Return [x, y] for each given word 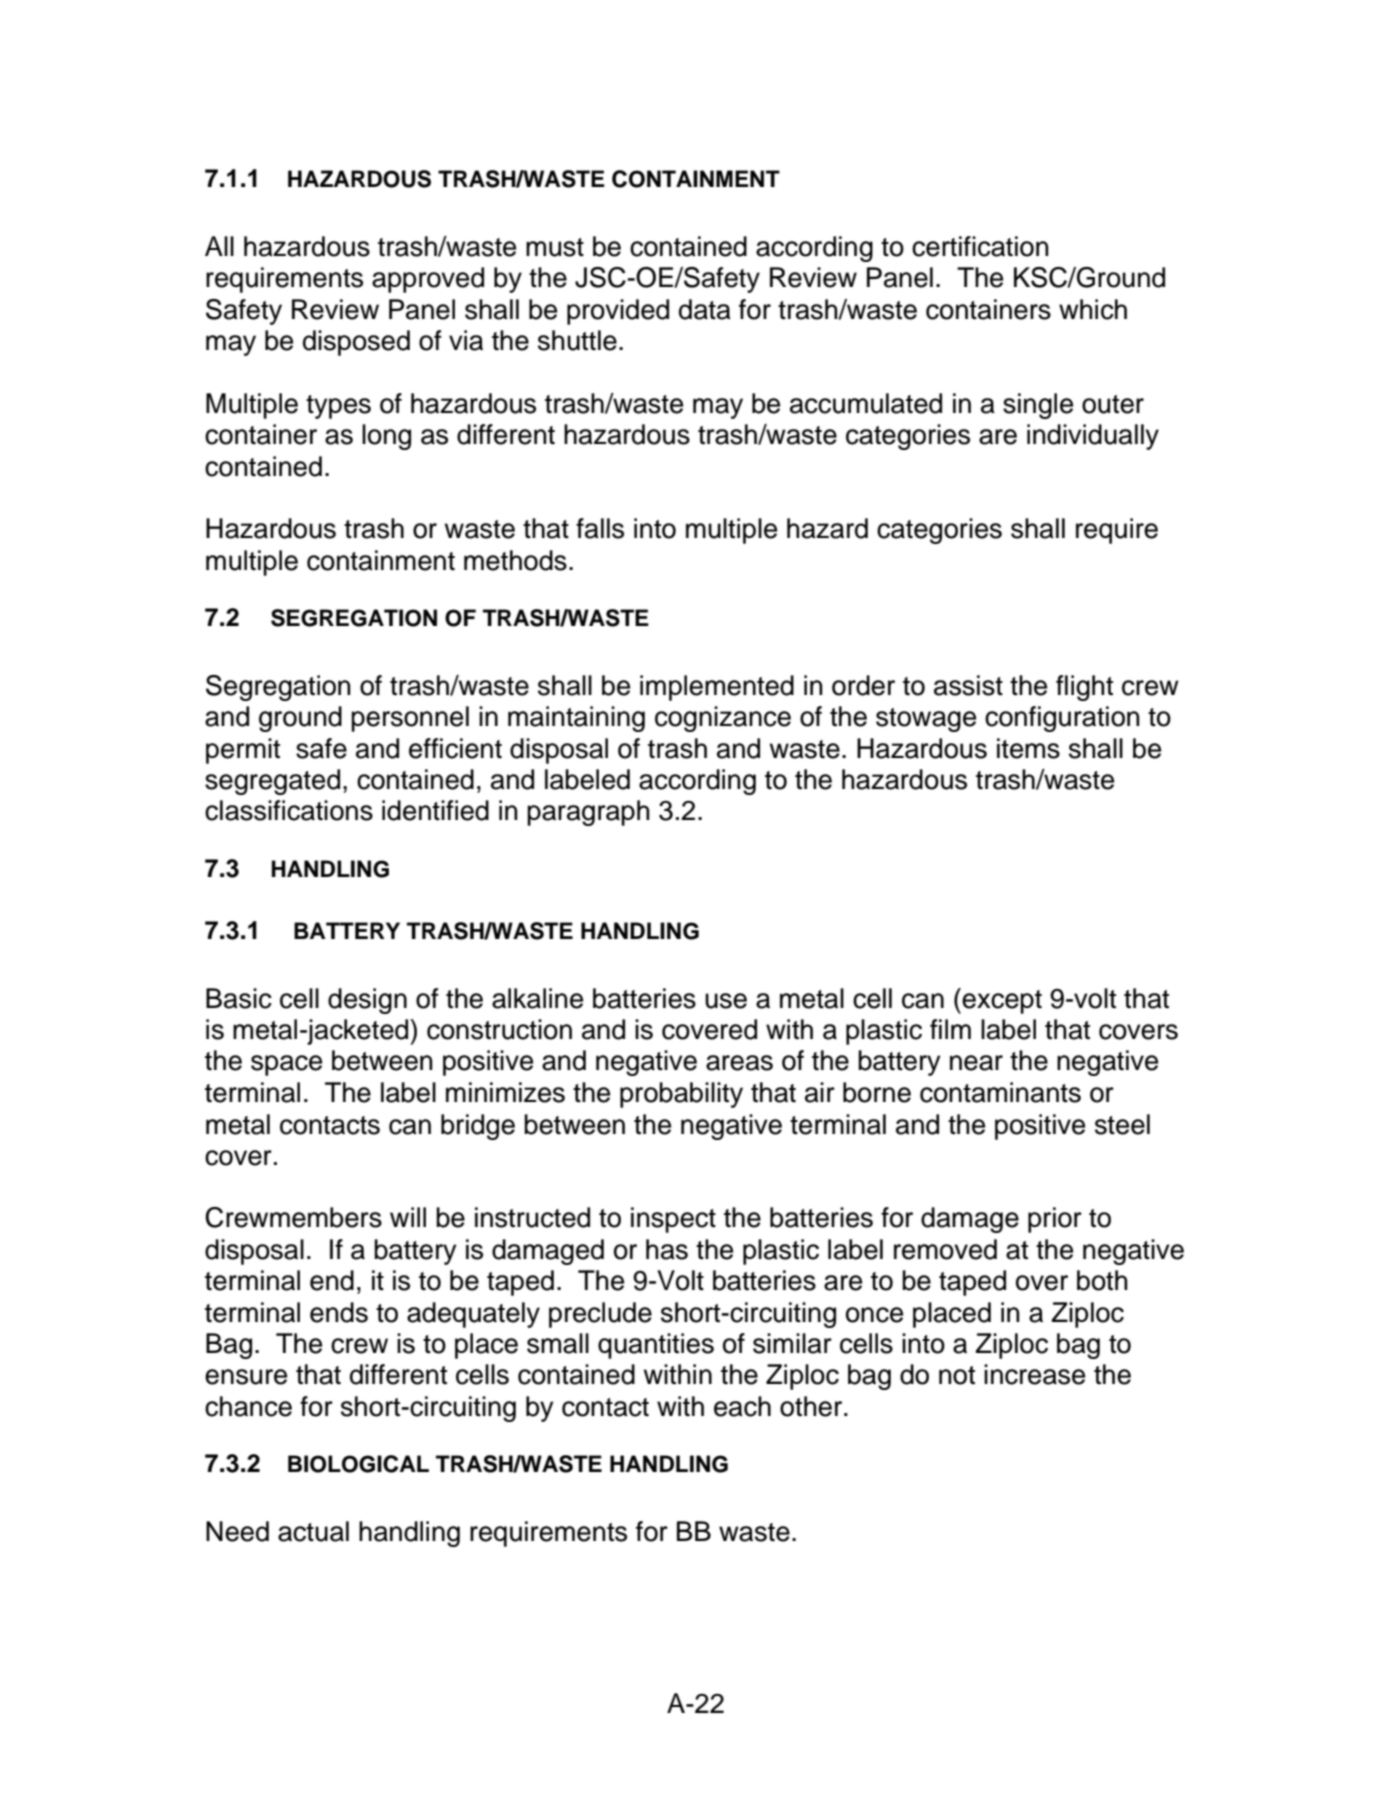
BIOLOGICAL [358, 1464]
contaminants [1000, 1092]
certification [980, 246]
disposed [356, 343]
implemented [717, 688]
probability [681, 1095]
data [705, 309]
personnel [410, 719]
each [742, 1406]
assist [968, 685]
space [286, 1065]
